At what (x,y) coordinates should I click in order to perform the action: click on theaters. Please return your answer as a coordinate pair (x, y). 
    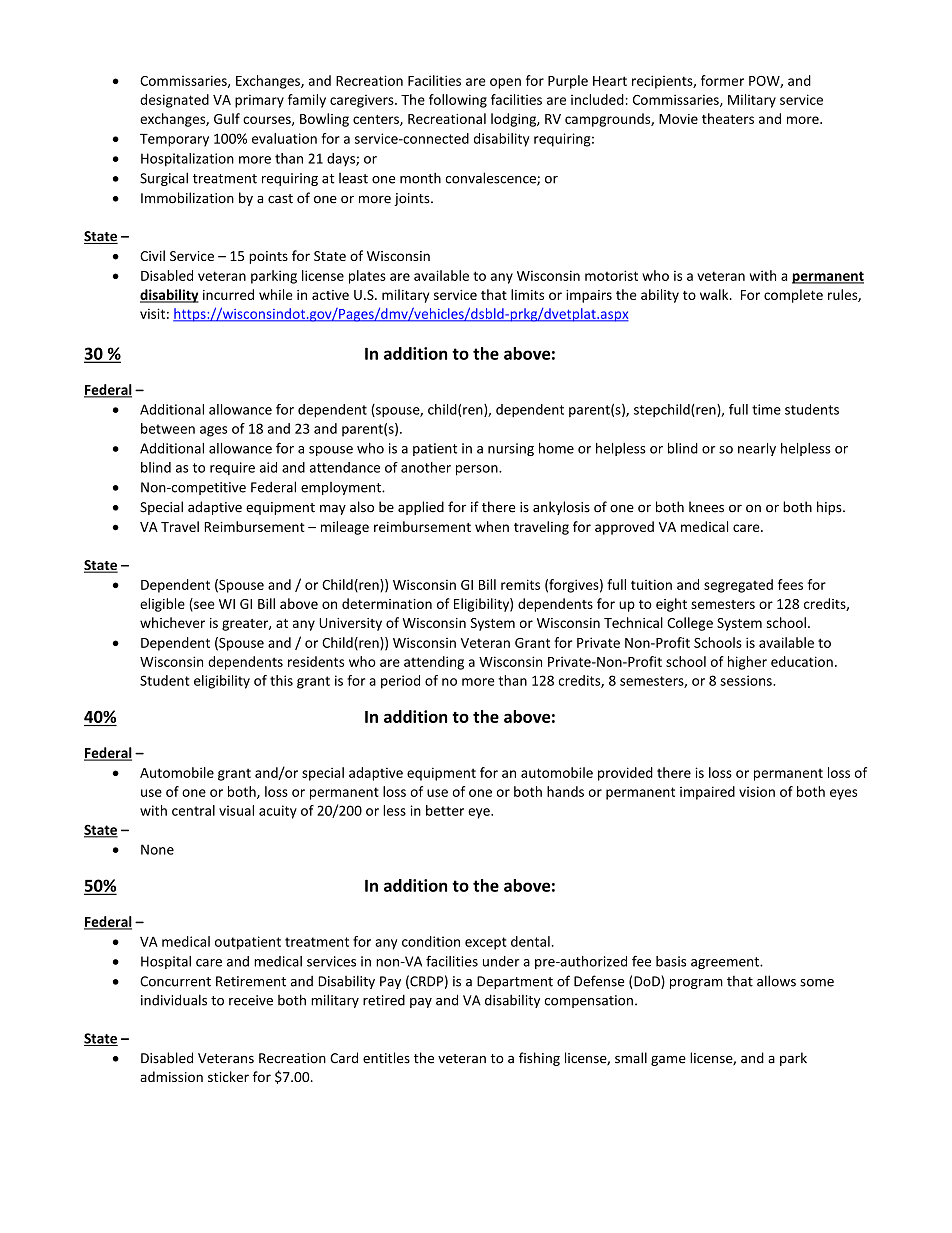
    Looking at the image, I should click on (728, 118).
